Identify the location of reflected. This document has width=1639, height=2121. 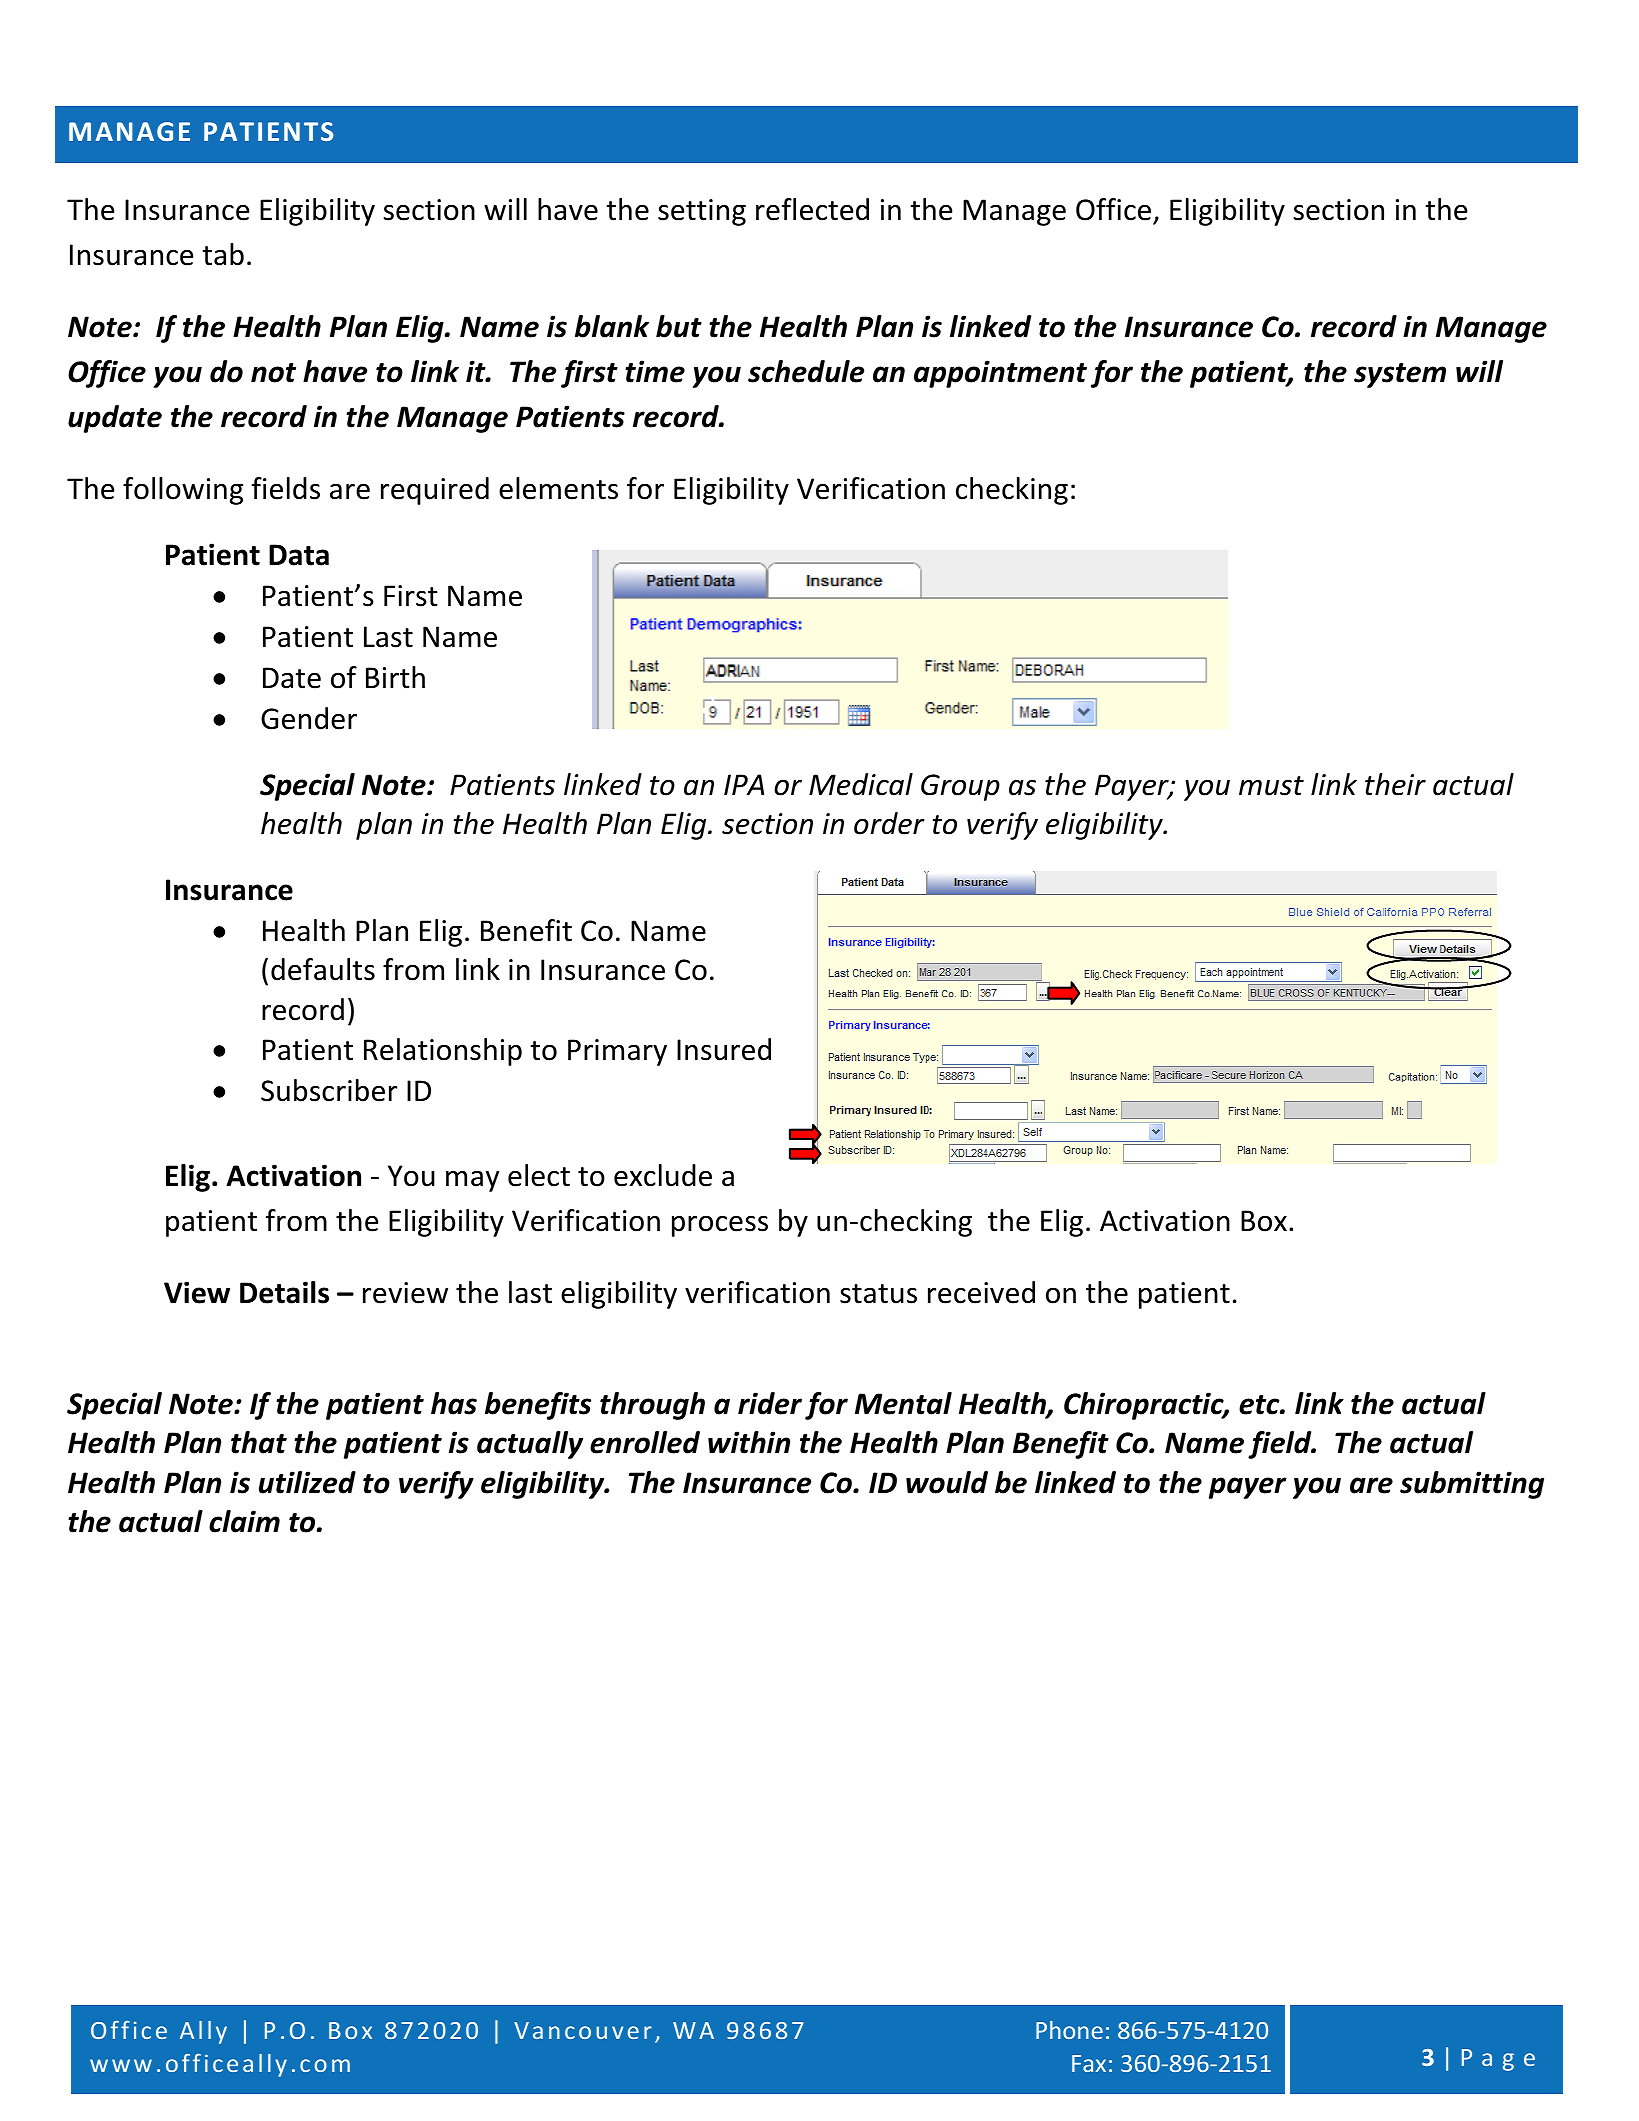
(812, 209).
